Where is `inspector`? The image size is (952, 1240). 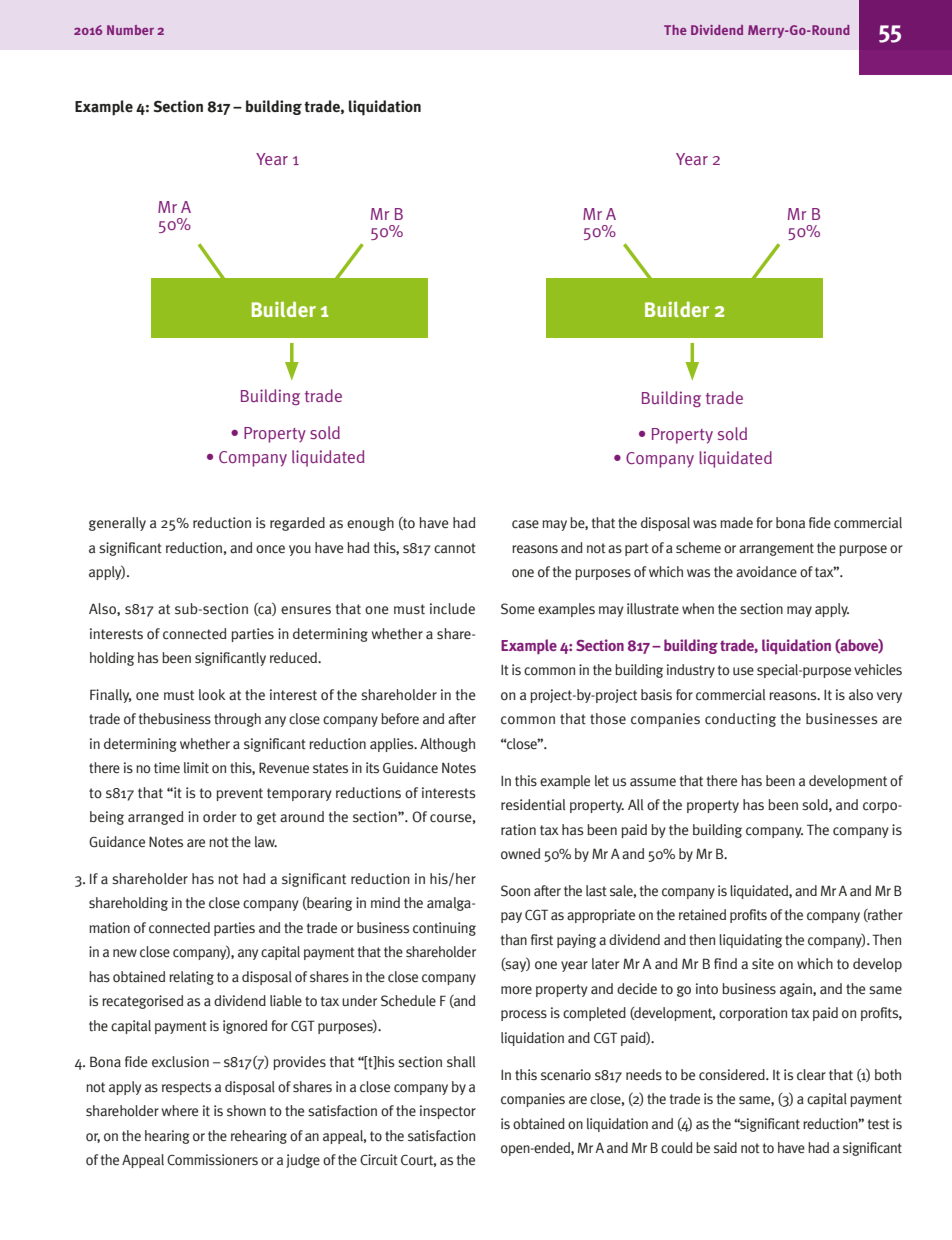
inspector is located at coordinates (448, 1112).
